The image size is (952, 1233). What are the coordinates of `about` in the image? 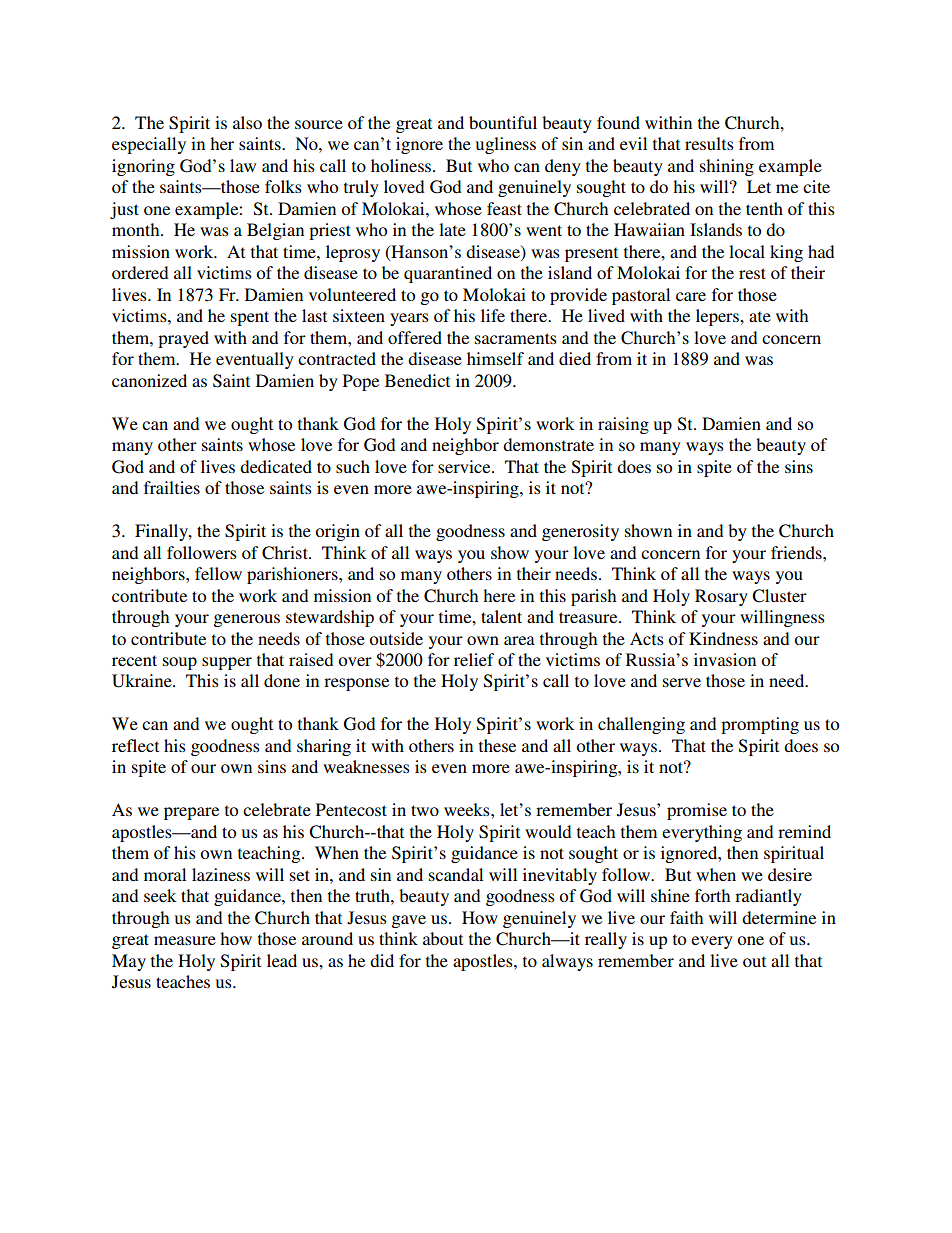 It's located at (443, 938).
